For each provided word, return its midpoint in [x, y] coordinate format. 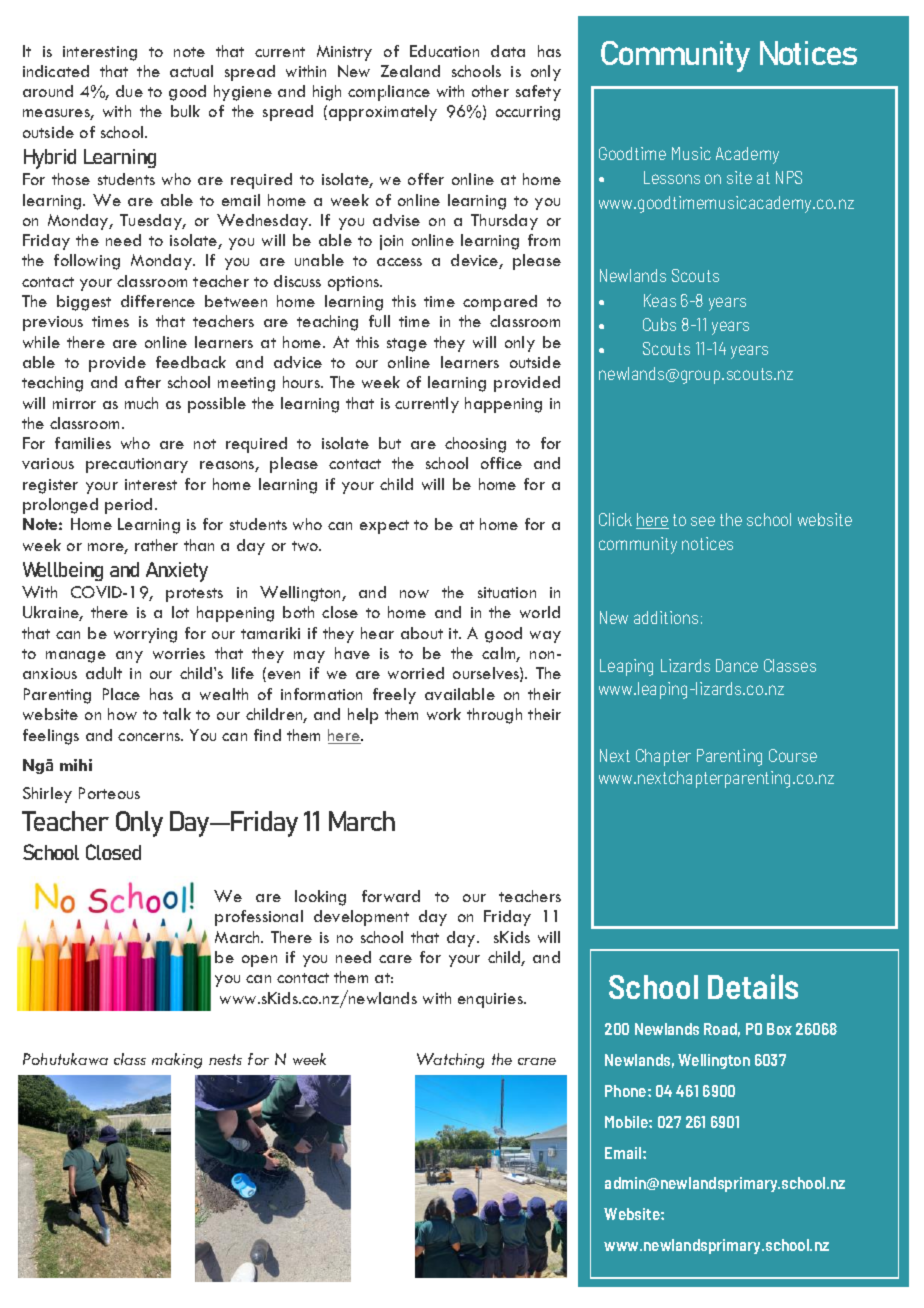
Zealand [410, 71]
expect [384, 527]
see [703, 521]
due [129, 91]
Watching [450, 1061]
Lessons [672, 177]
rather [156, 545]
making [177, 1061]
